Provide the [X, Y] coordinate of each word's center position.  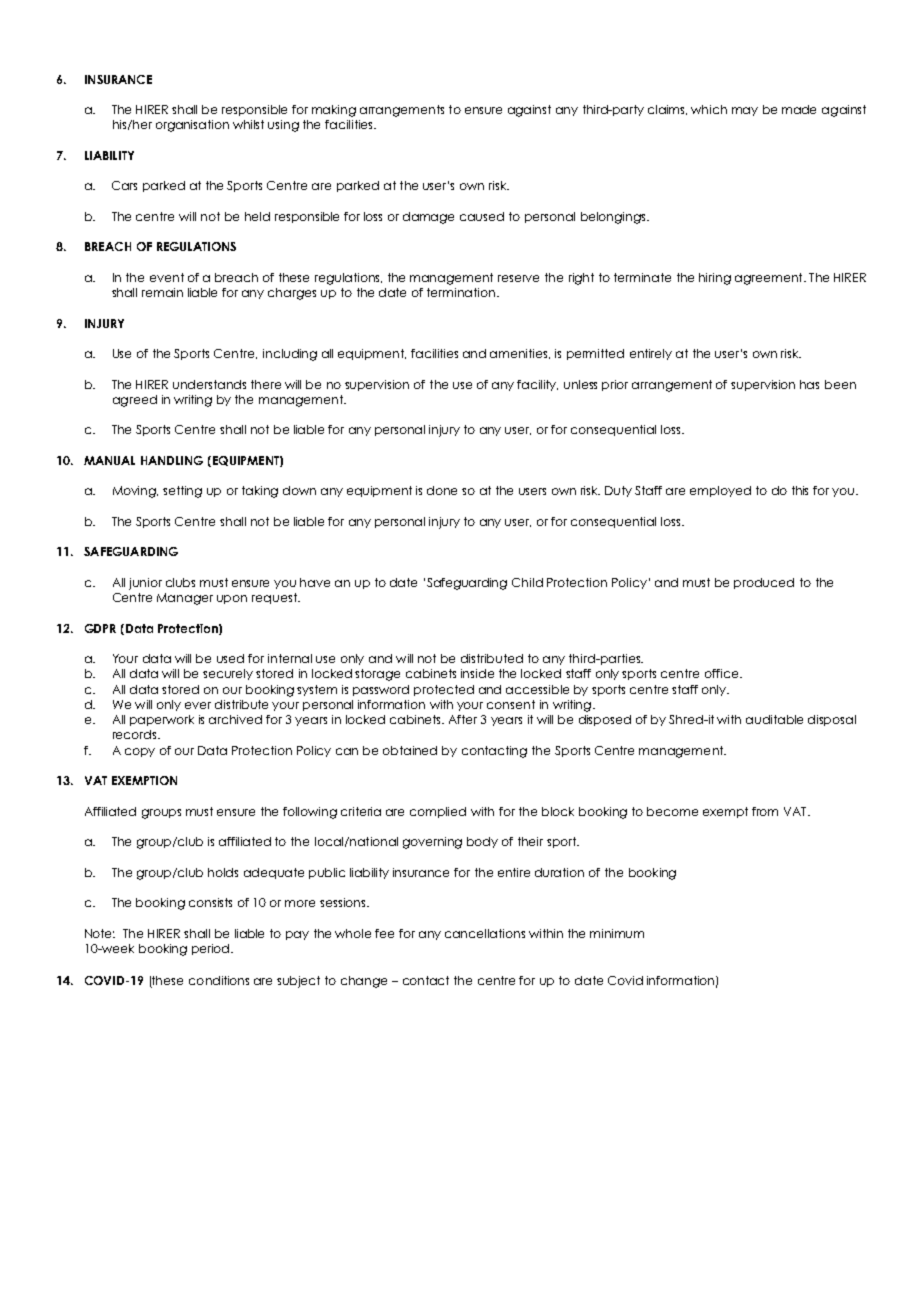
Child [527, 582]
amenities [520, 354]
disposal [832, 720]
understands [209, 384]
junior [145, 584]
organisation [192, 126]
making [334, 111]
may [745, 111]
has [809, 384]
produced [764, 583]
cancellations [485, 933]
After [463, 719]
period [212, 949]
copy [140, 752]
